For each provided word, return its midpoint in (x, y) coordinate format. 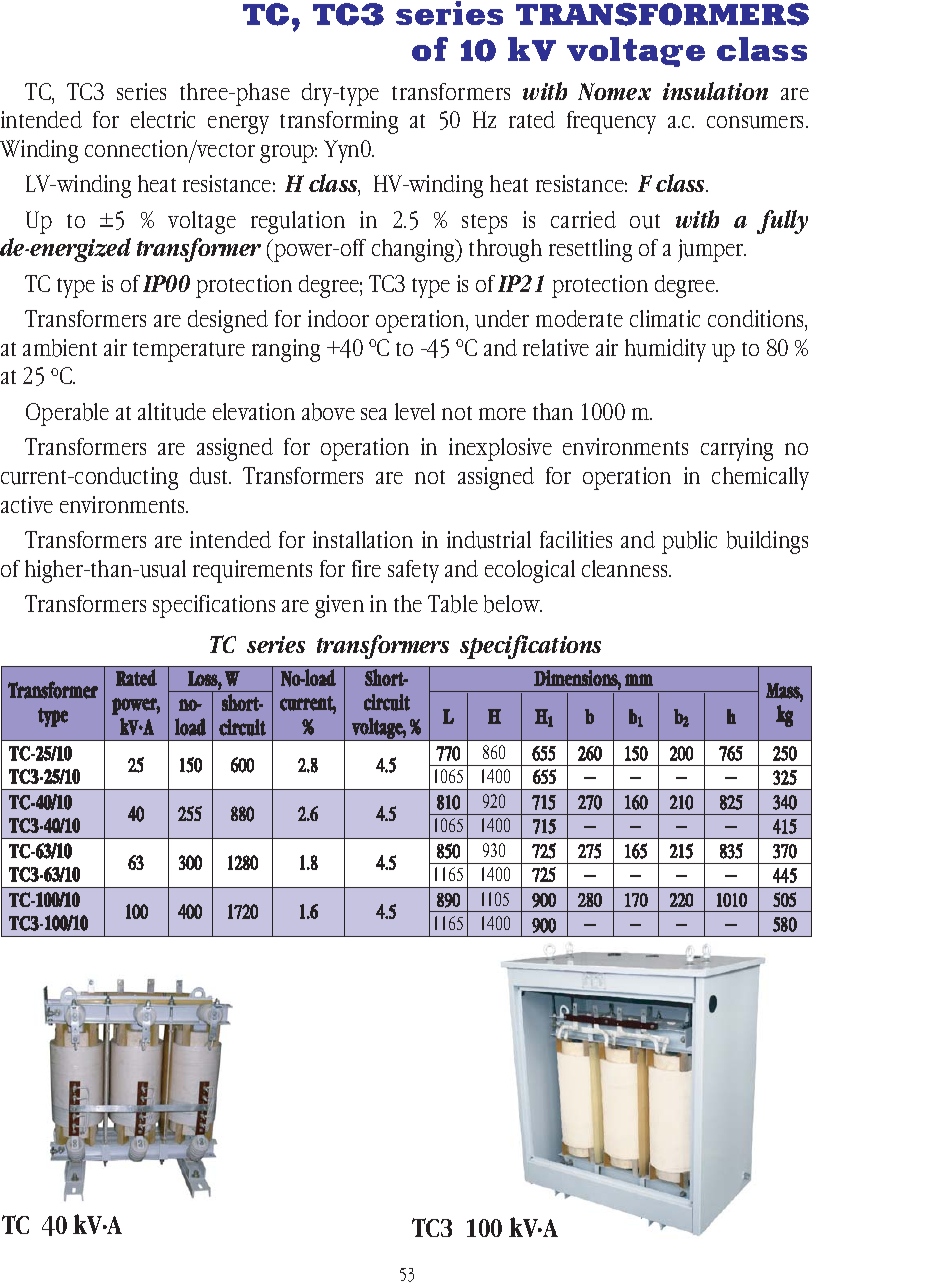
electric (163, 119)
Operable (67, 414)
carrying (737, 449)
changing (414, 250)
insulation (715, 91)
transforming (339, 122)
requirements (252, 571)
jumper (712, 250)
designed (228, 321)
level (415, 411)
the (408, 603)
